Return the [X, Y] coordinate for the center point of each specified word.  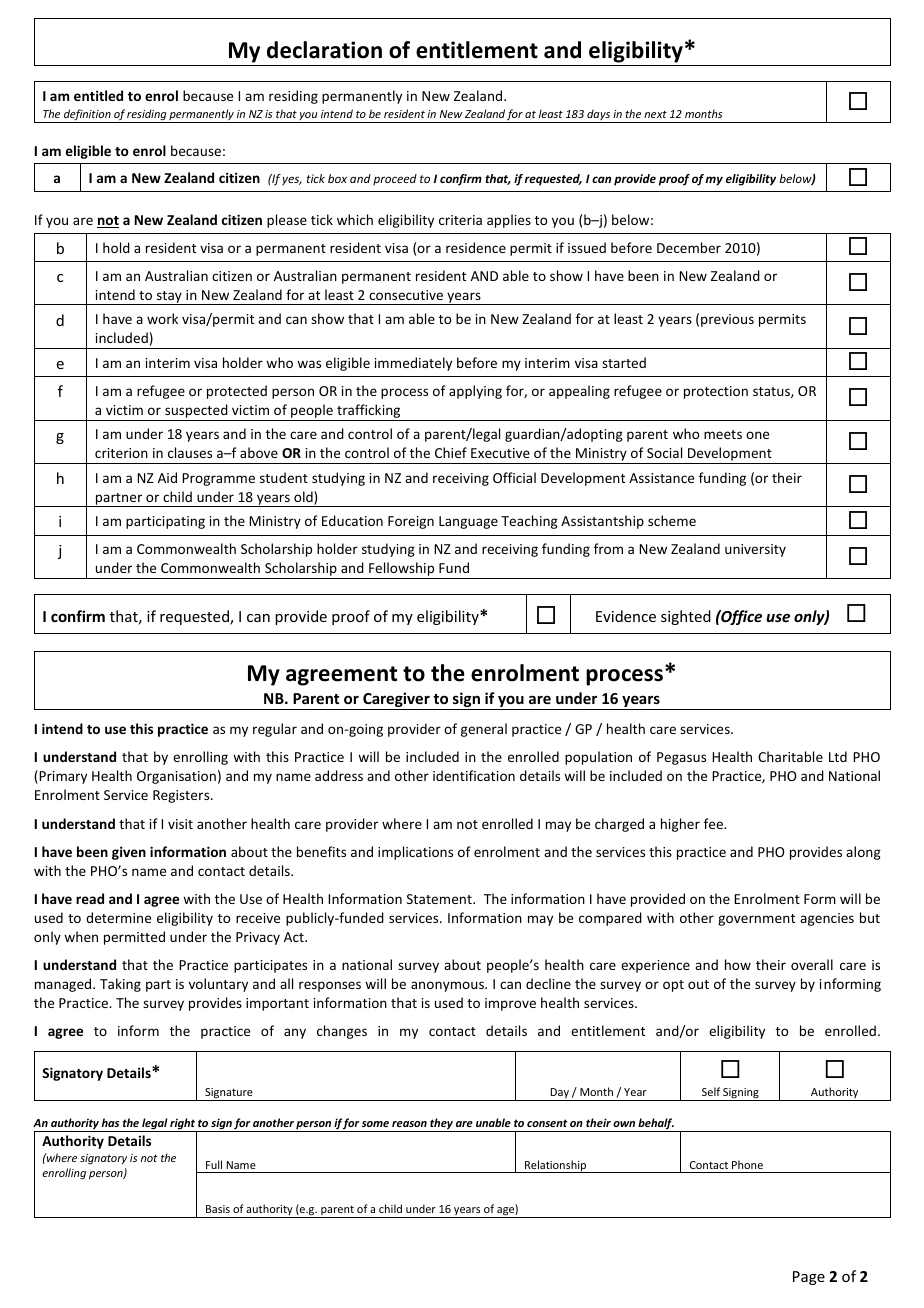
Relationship [556, 1166]
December [689, 247]
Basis [218, 1209]
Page [809, 1278]
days [598, 116]
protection [716, 392]
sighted [686, 617]
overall [812, 964]
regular [275, 730]
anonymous [448, 986]
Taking [120, 985]
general [484, 730]
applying [475, 392]
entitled [98, 95]
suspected [196, 412]
